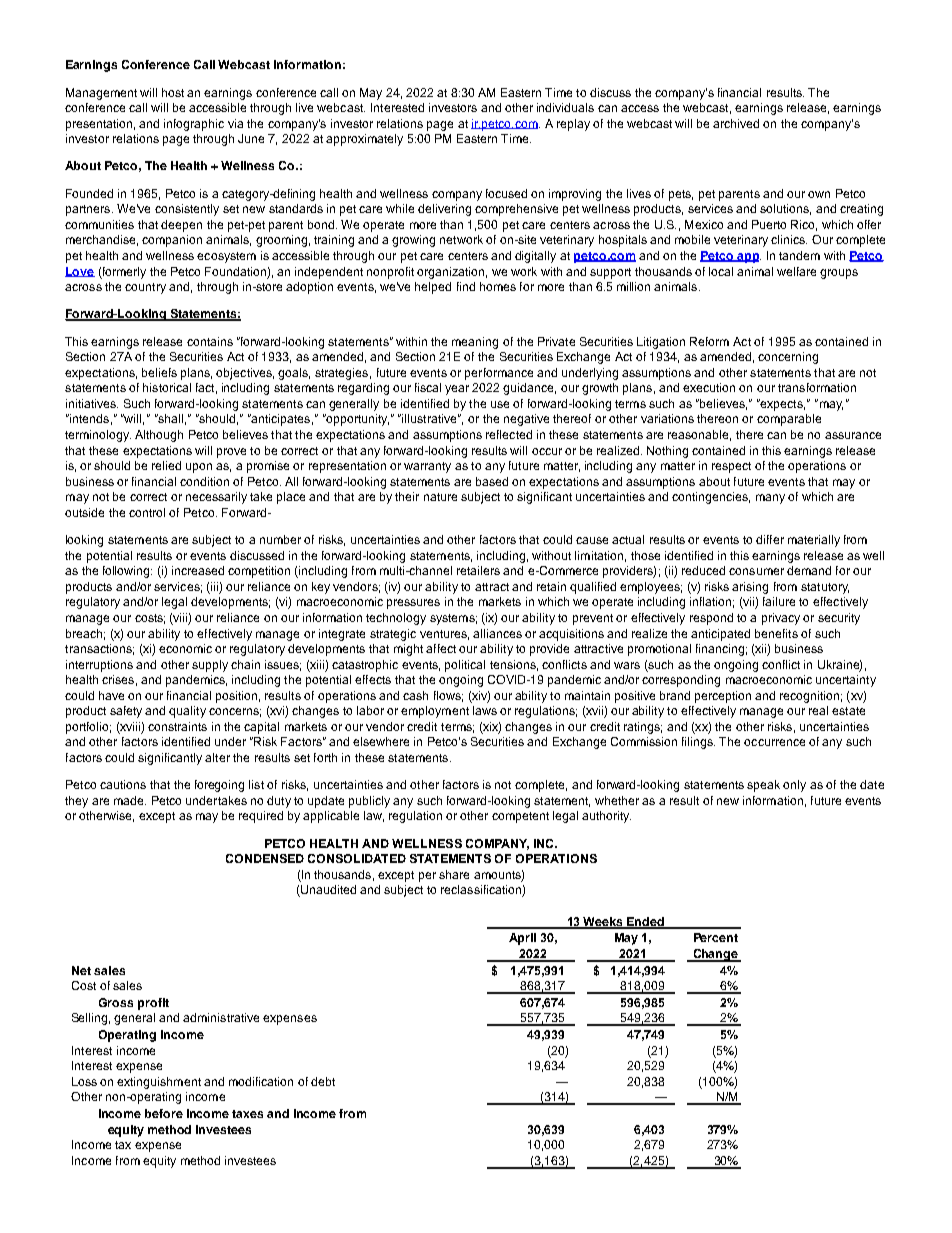 Image resolution: width=952 pixels, height=1233 pixels. I want to click on debt, so click(323, 1081).
